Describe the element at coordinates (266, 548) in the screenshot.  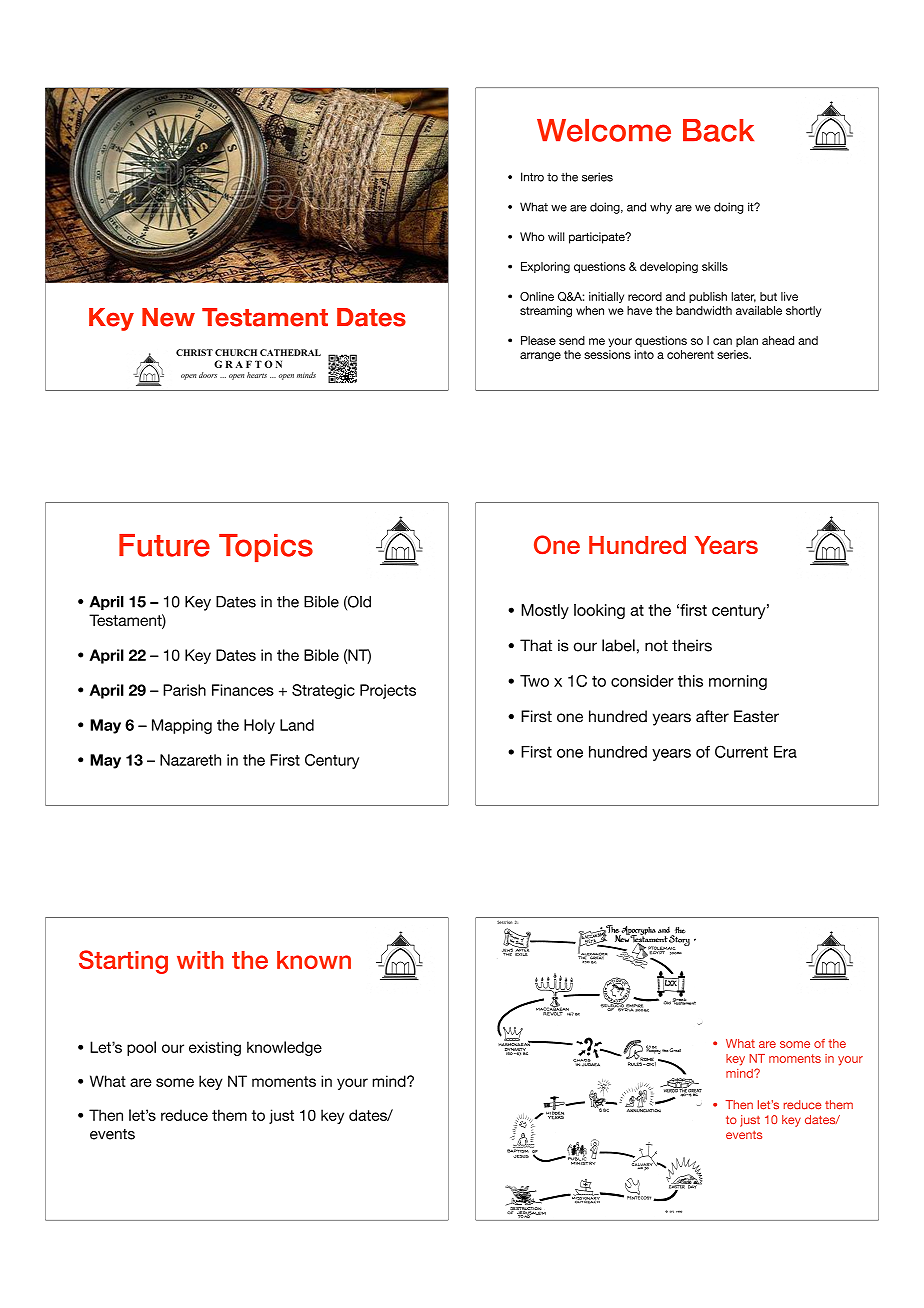
I see `Topics` at that location.
